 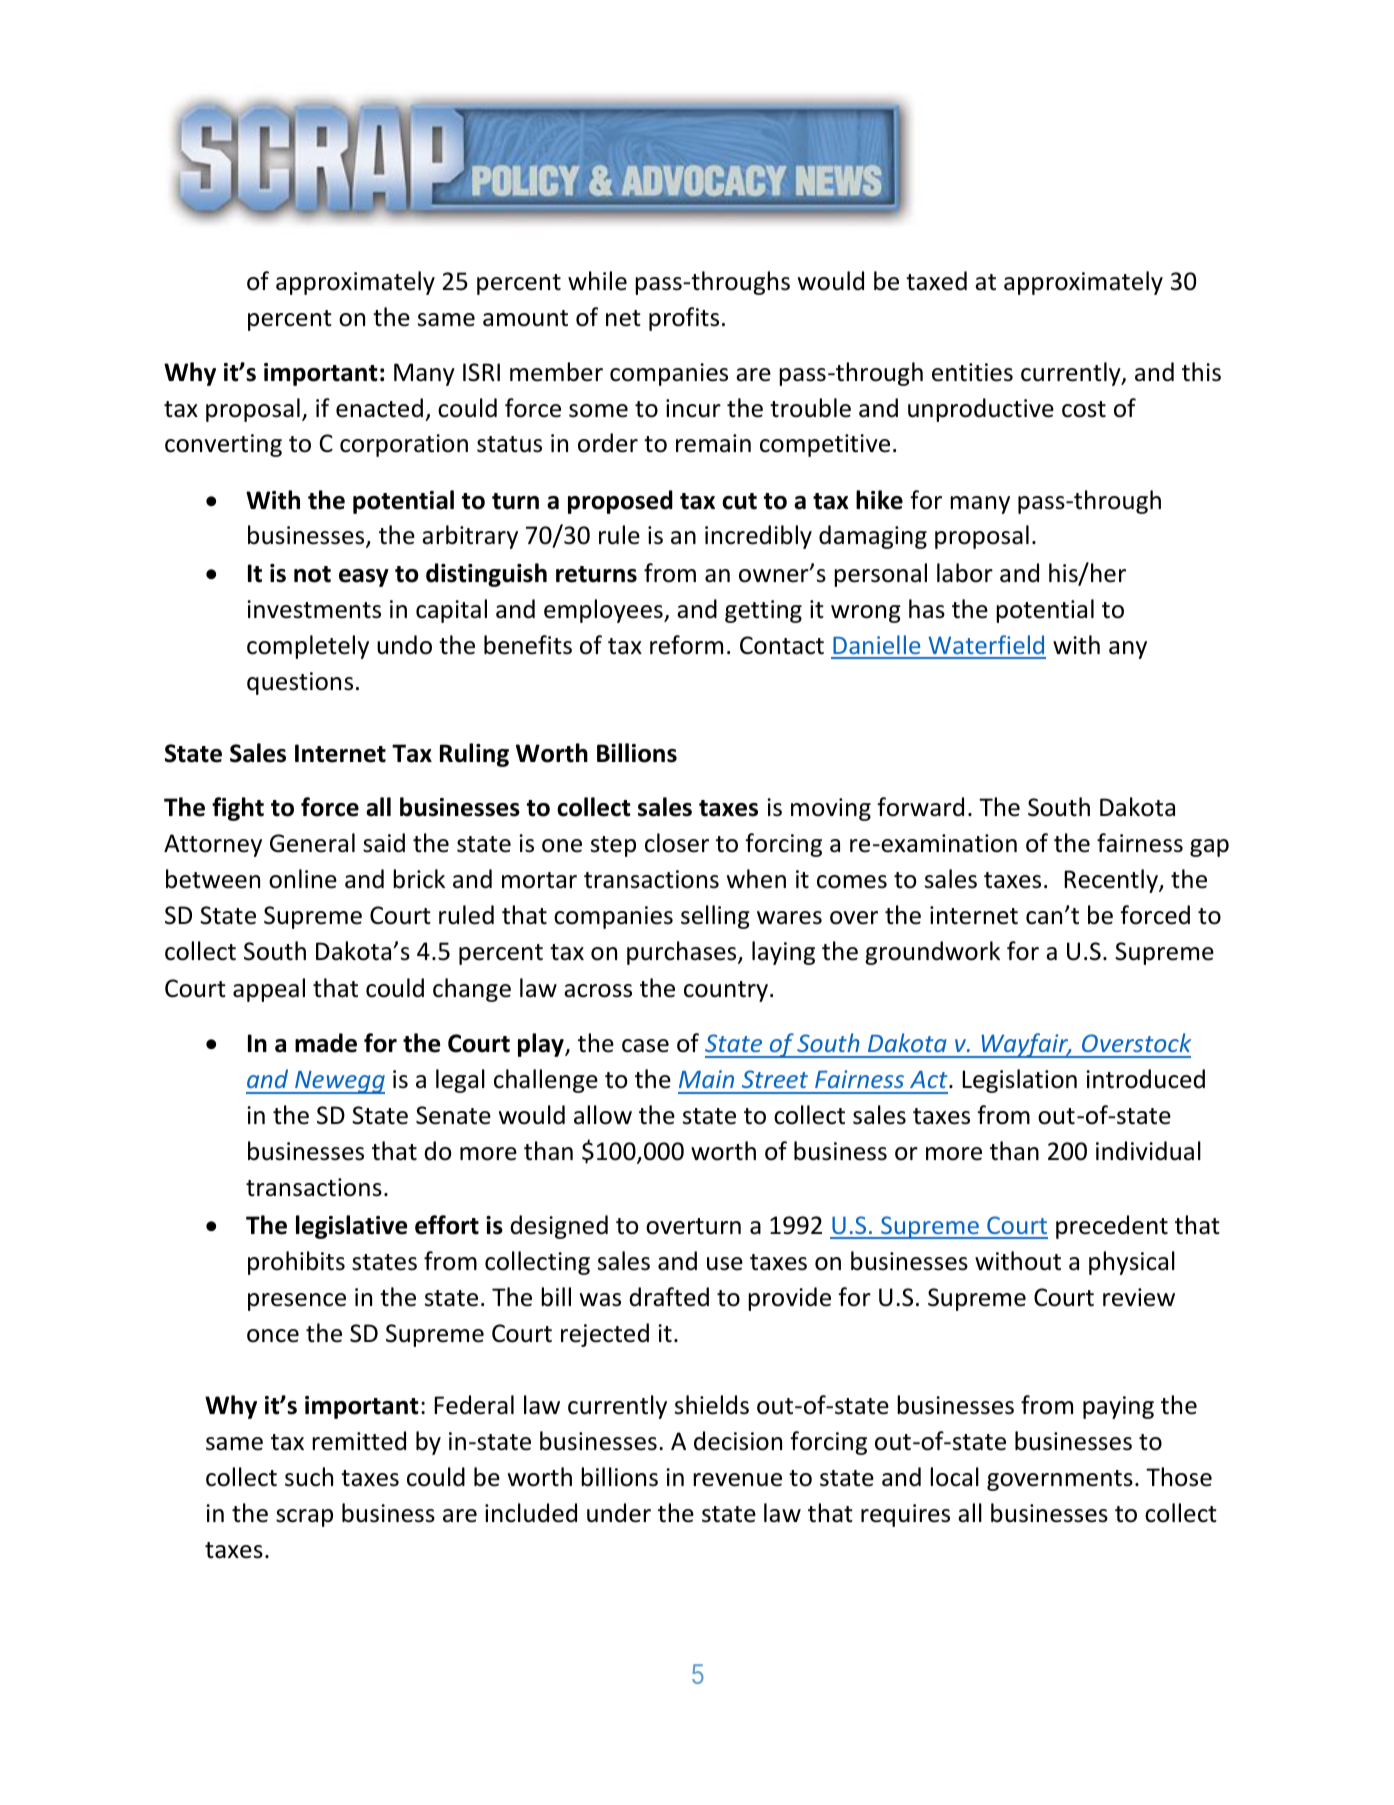 What do you see at coordinates (379, 408) in the page?
I see `enacted` at bounding box center [379, 408].
